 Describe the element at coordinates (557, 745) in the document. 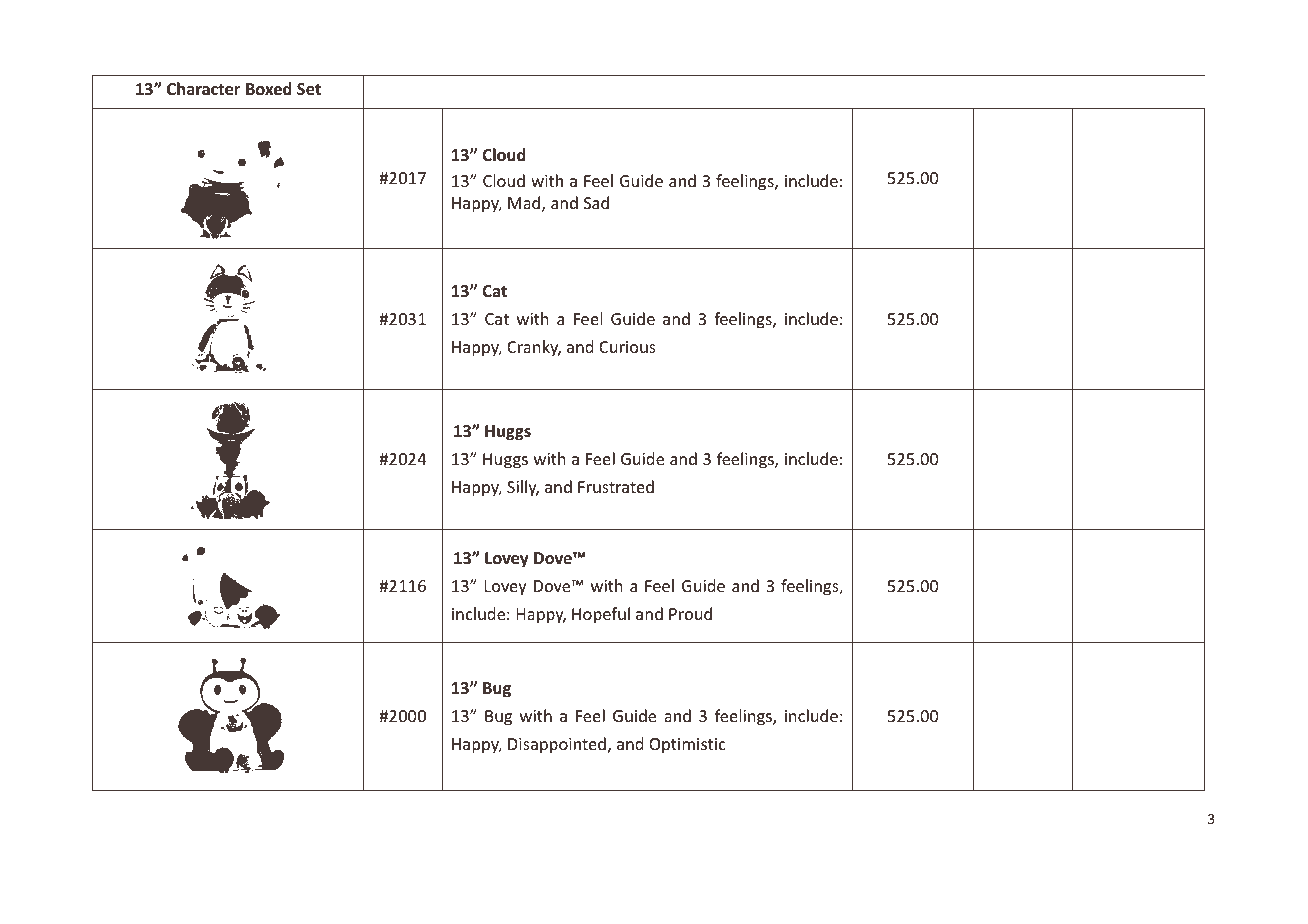

I see `Disappointed` at that location.
